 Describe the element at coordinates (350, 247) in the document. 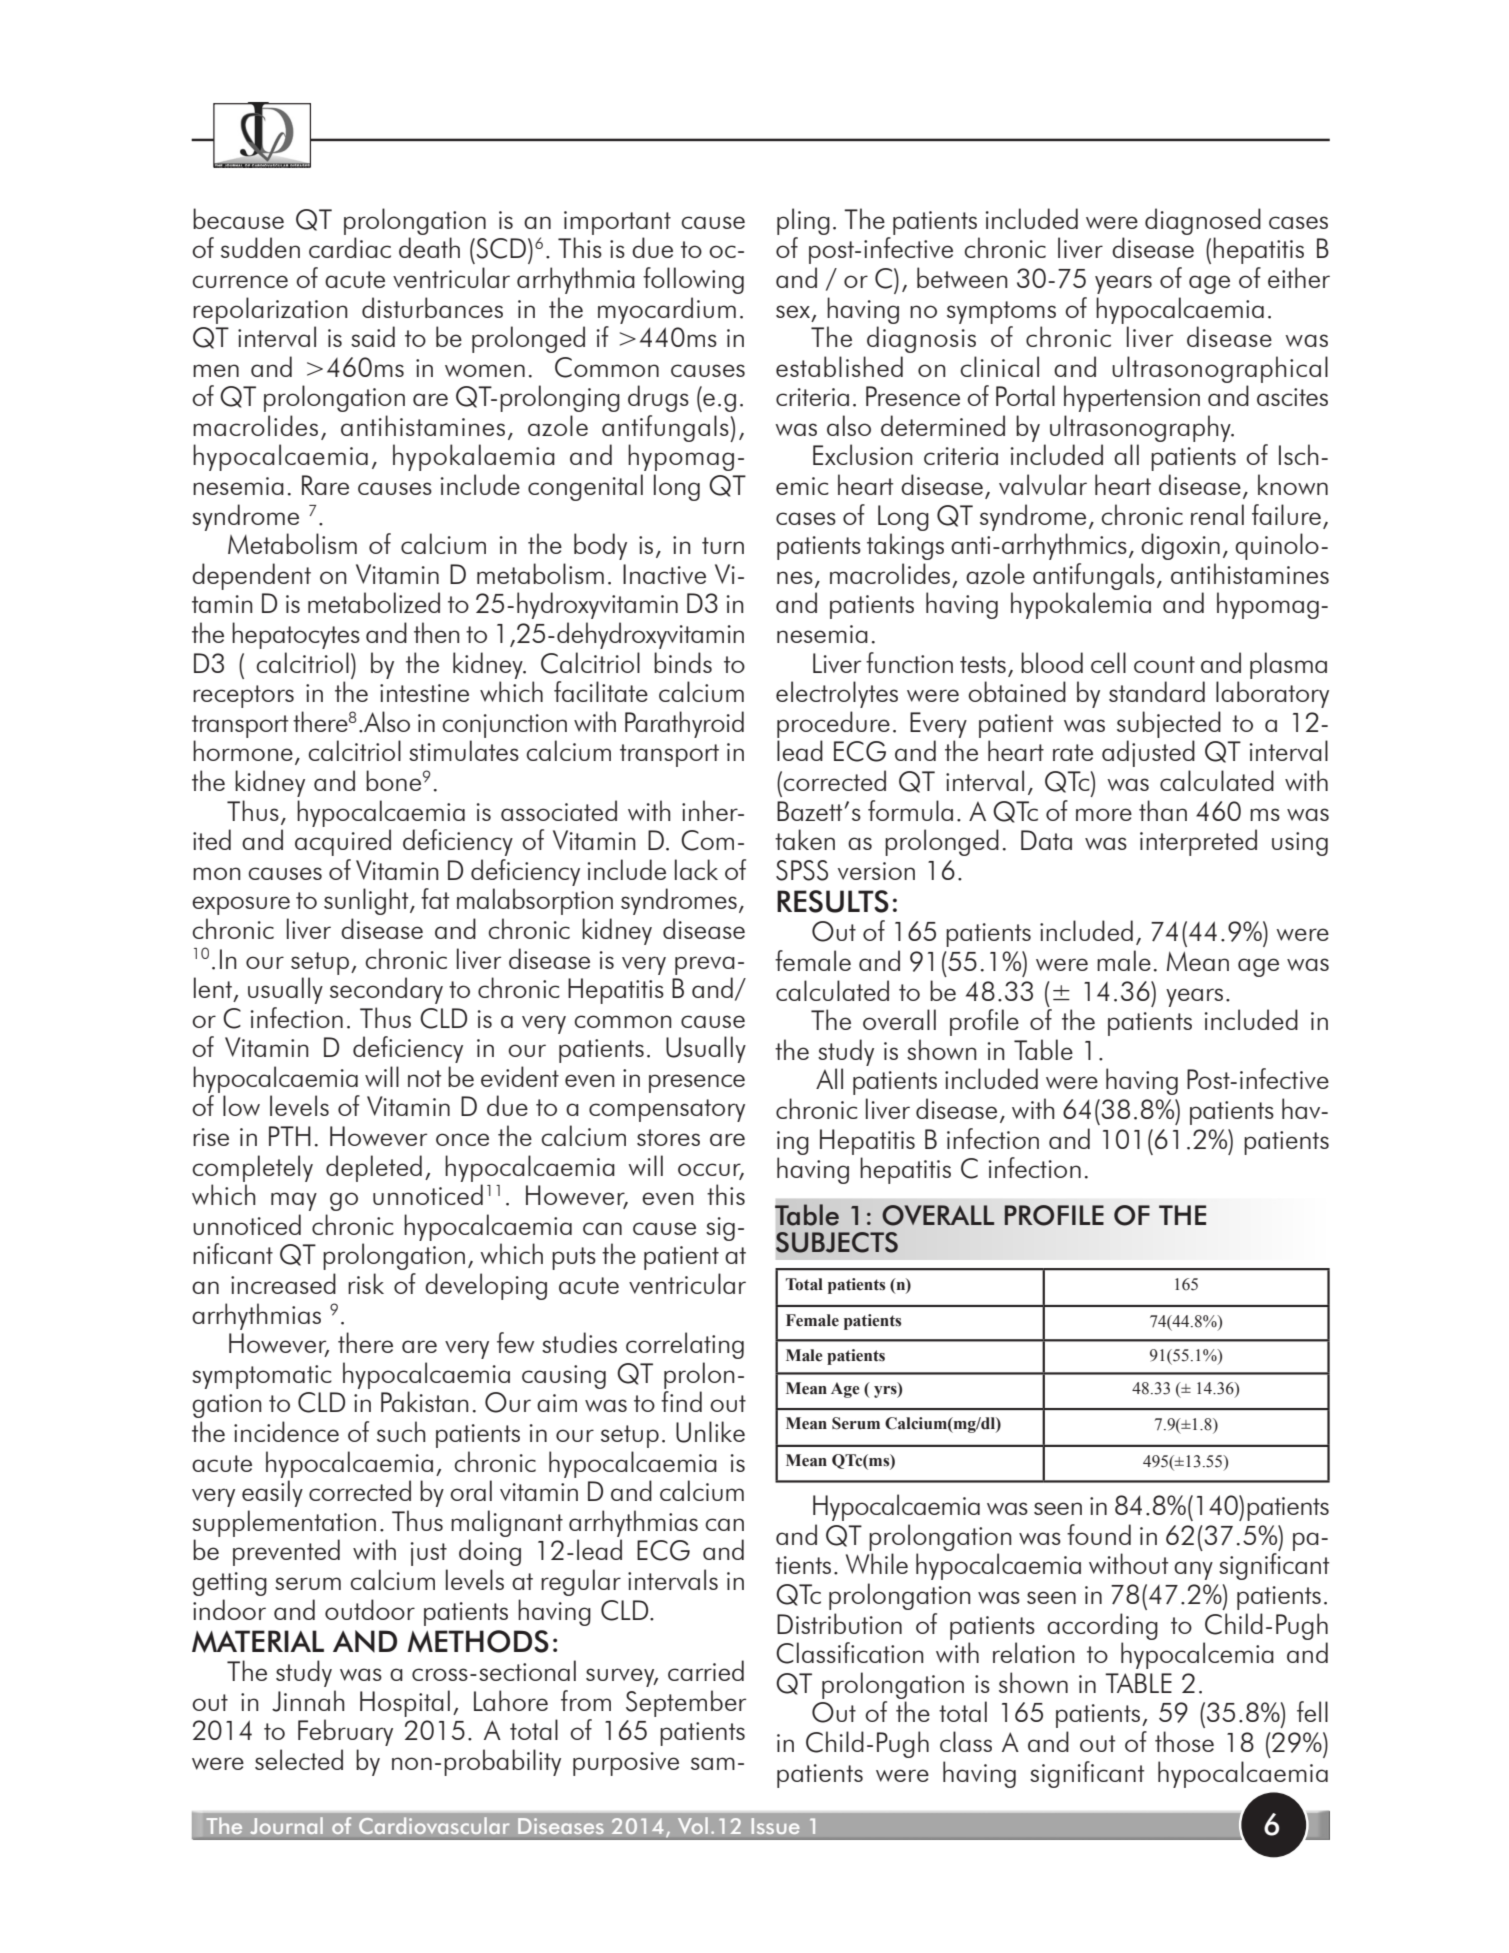

I see `cardiac` at that location.
